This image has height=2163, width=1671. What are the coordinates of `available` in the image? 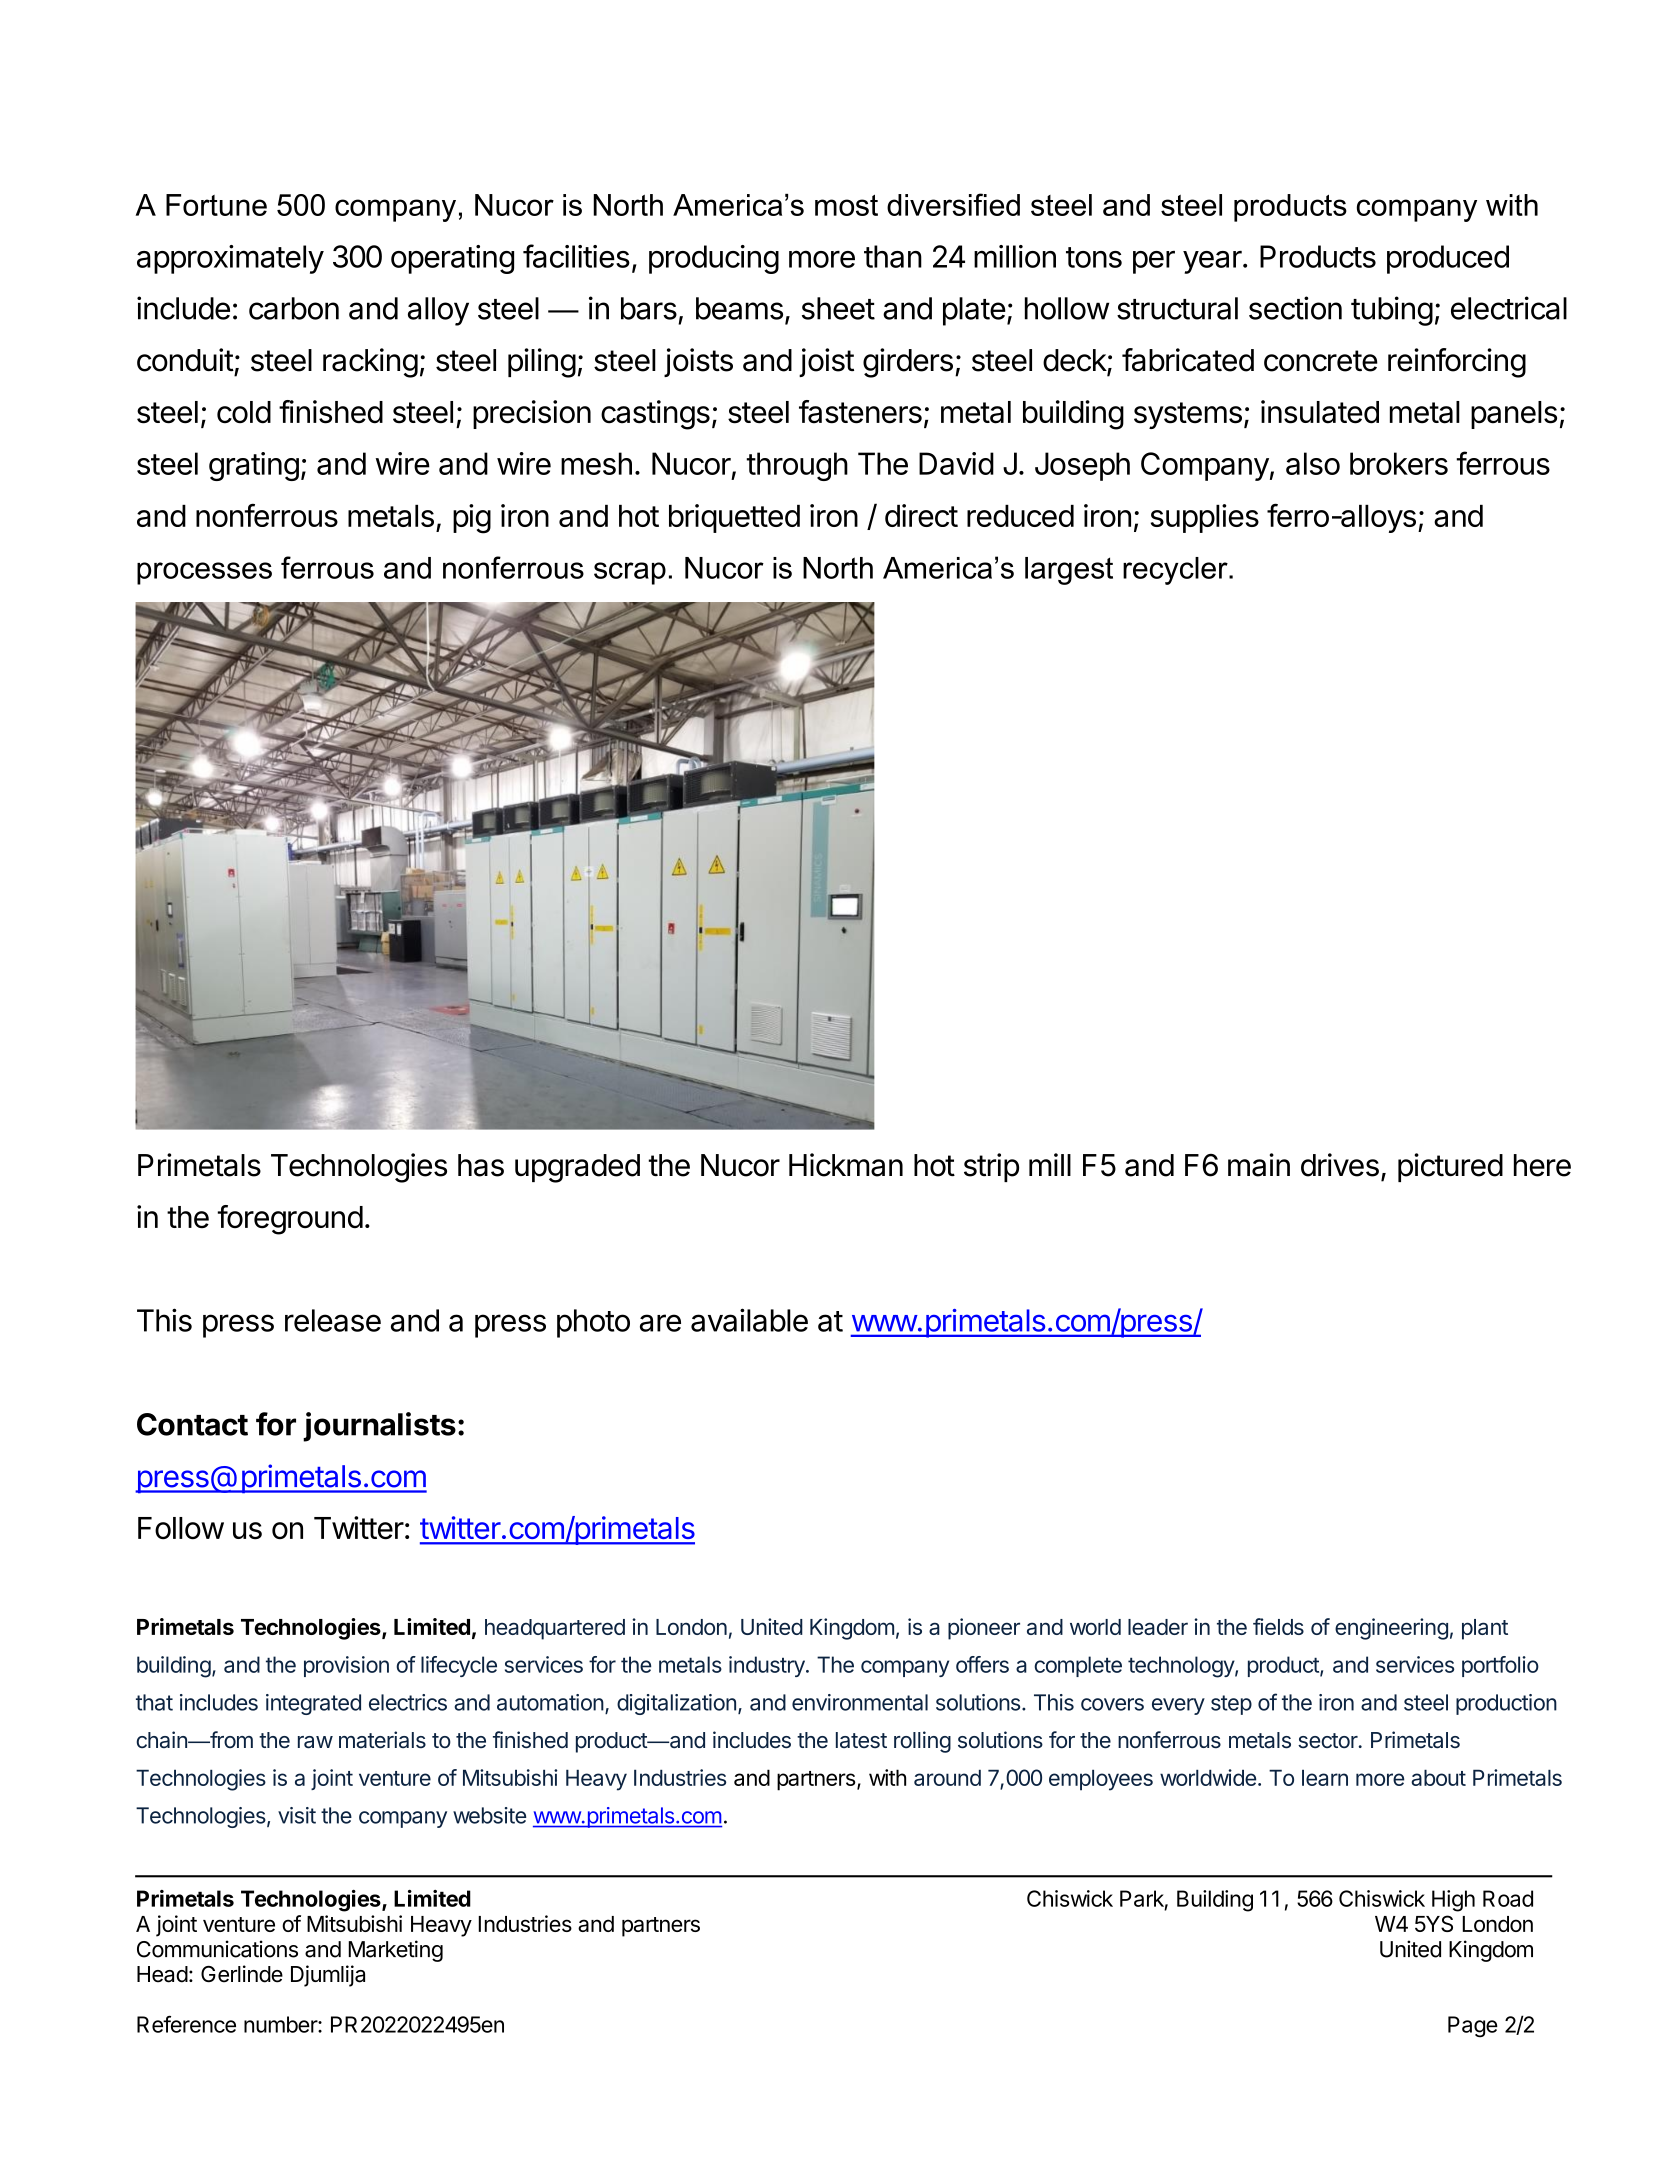 It's located at (749, 1320).
